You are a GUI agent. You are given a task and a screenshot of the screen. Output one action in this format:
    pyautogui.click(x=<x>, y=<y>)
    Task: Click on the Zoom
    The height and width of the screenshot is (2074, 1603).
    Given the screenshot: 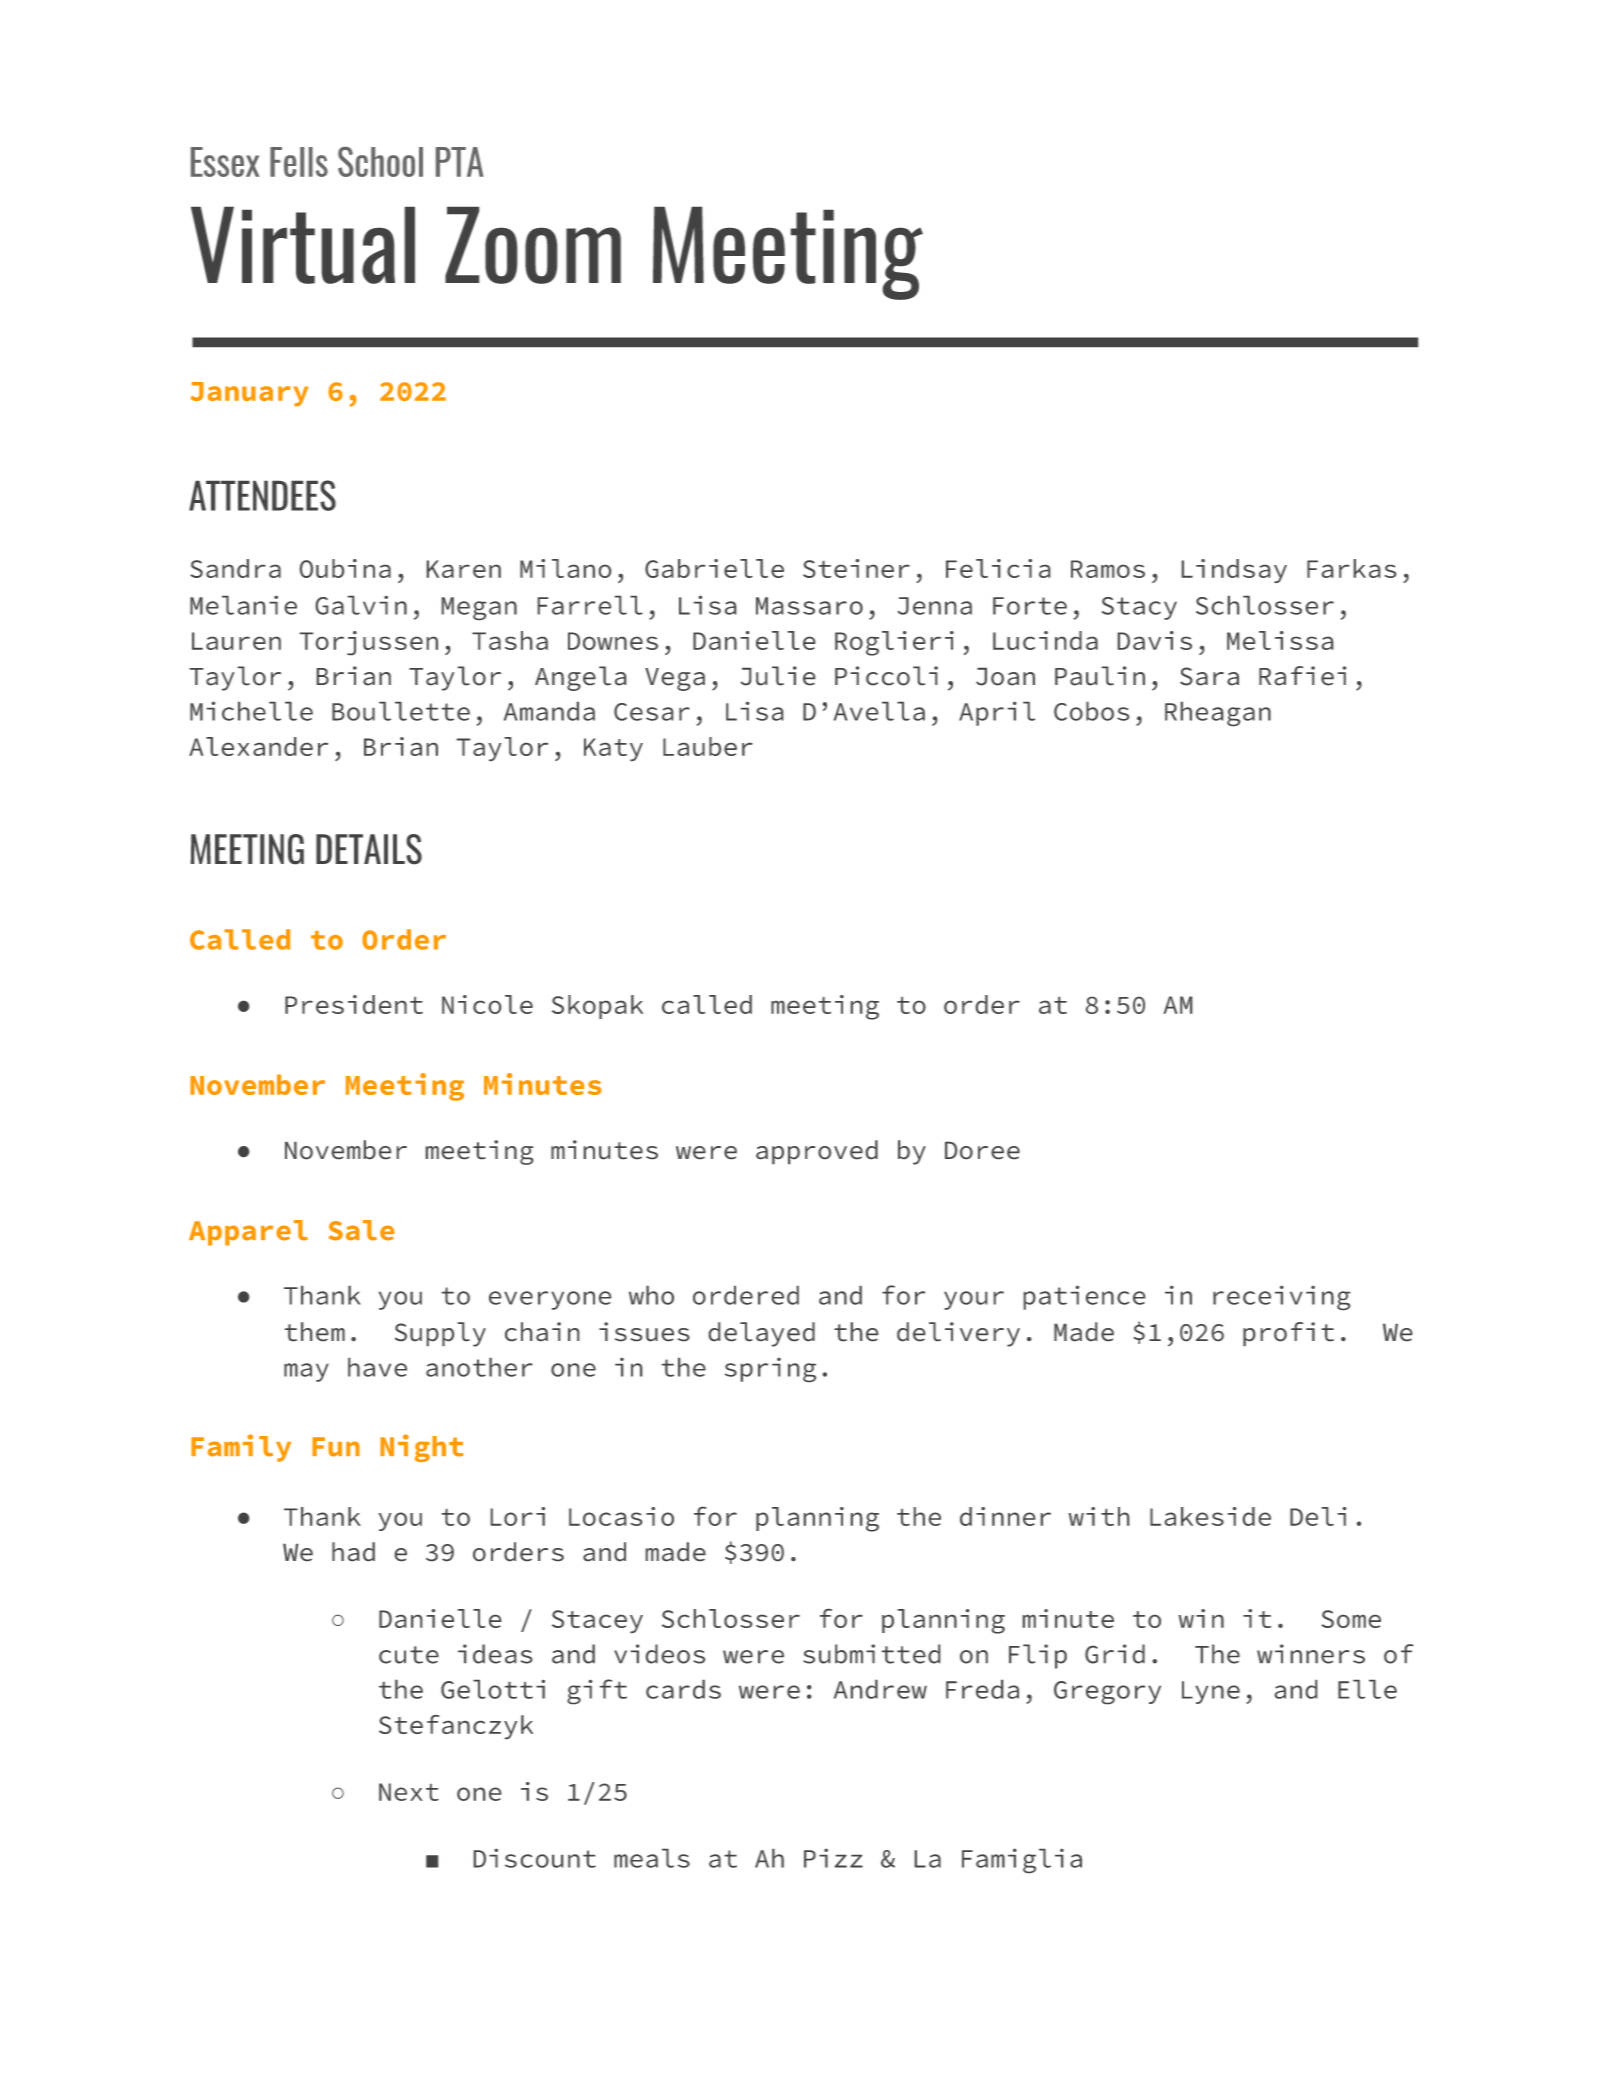 What is the action you would take?
    pyautogui.click(x=533, y=245)
